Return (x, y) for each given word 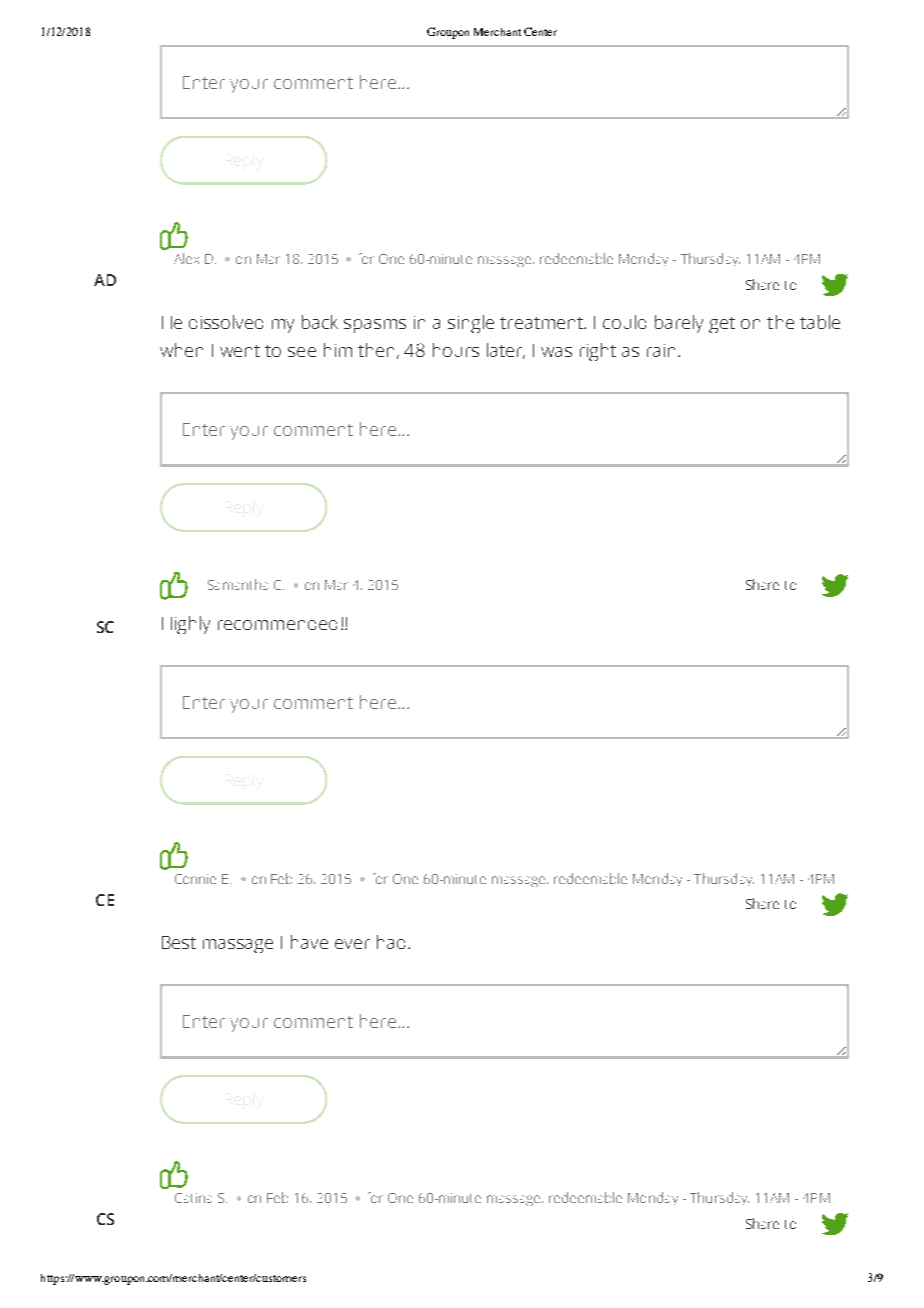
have (309, 942)
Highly (186, 625)
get (722, 325)
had (391, 942)
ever (352, 944)
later (506, 351)
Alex (186, 258)
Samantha (238, 584)
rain (661, 350)
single (471, 324)
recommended (277, 625)
